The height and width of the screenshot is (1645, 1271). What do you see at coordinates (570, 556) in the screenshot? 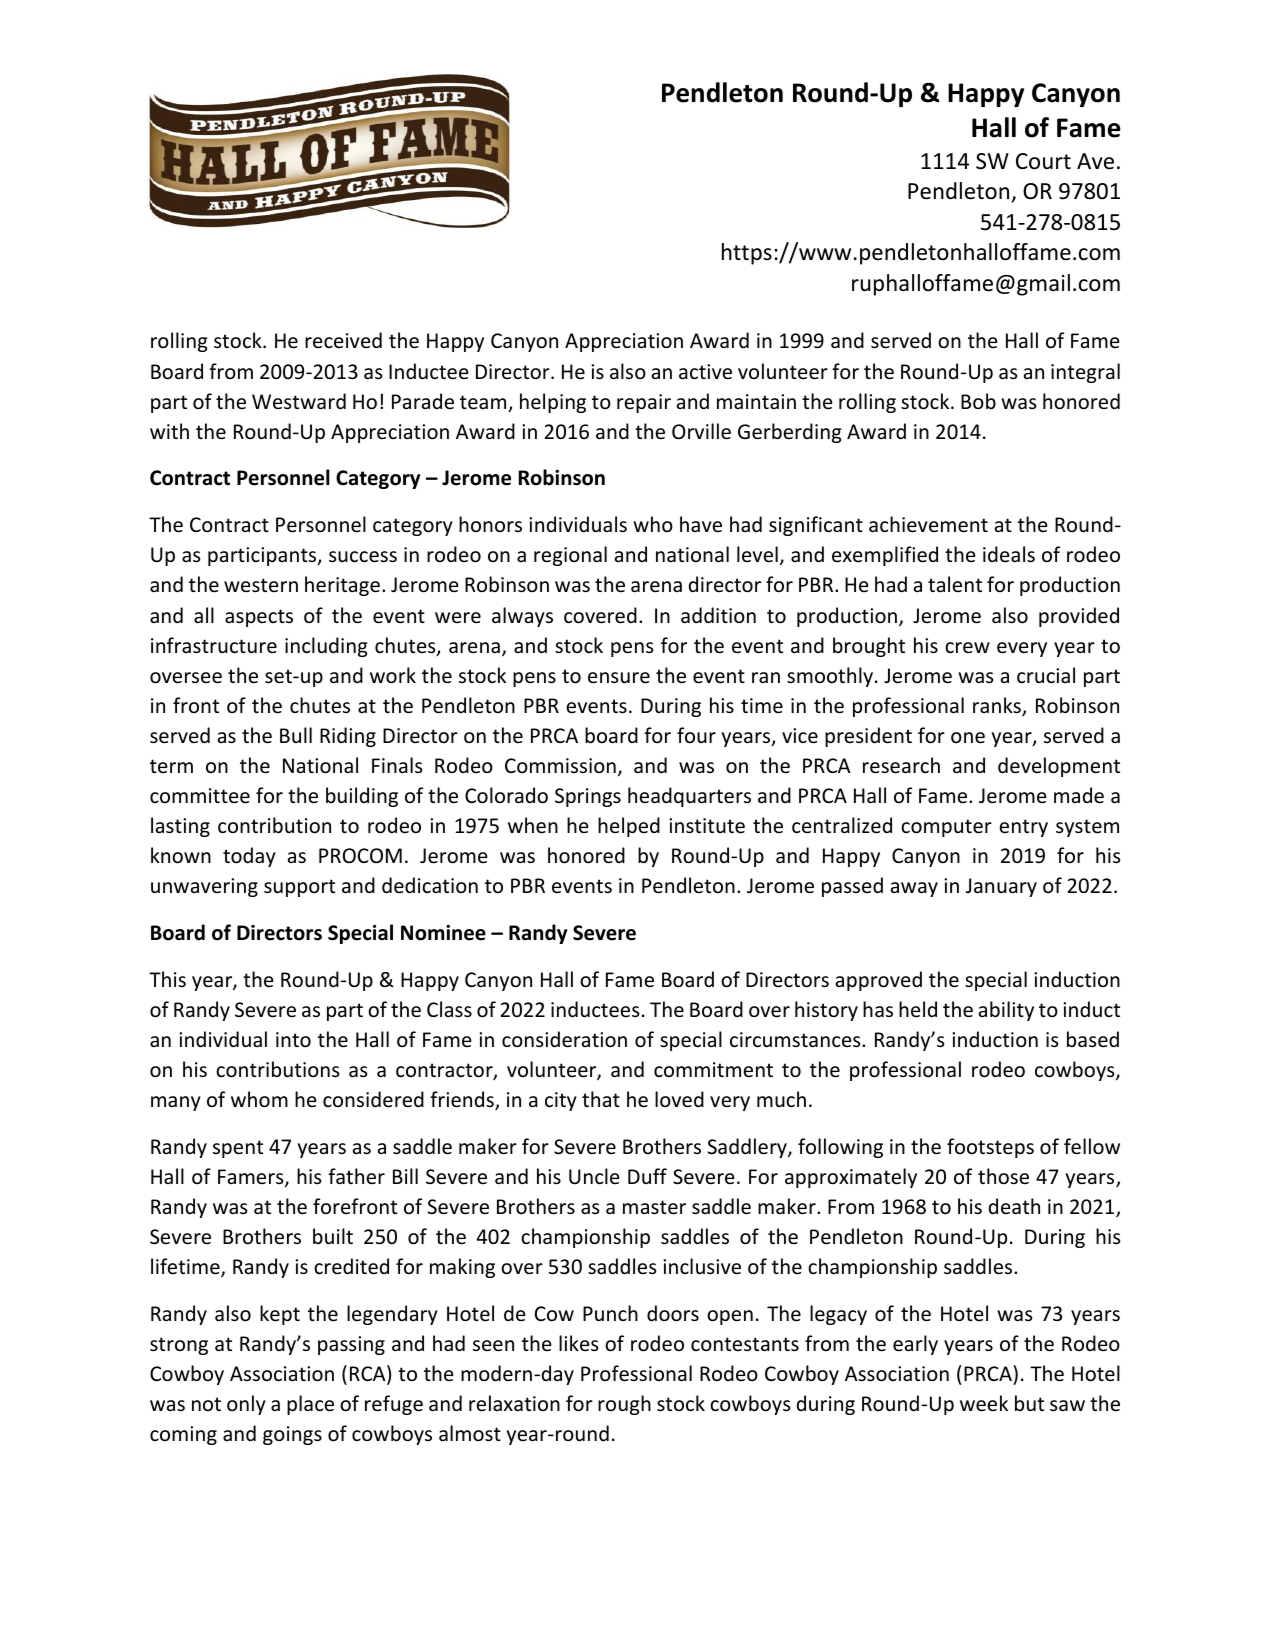
I see `regional` at bounding box center [570, 556].
